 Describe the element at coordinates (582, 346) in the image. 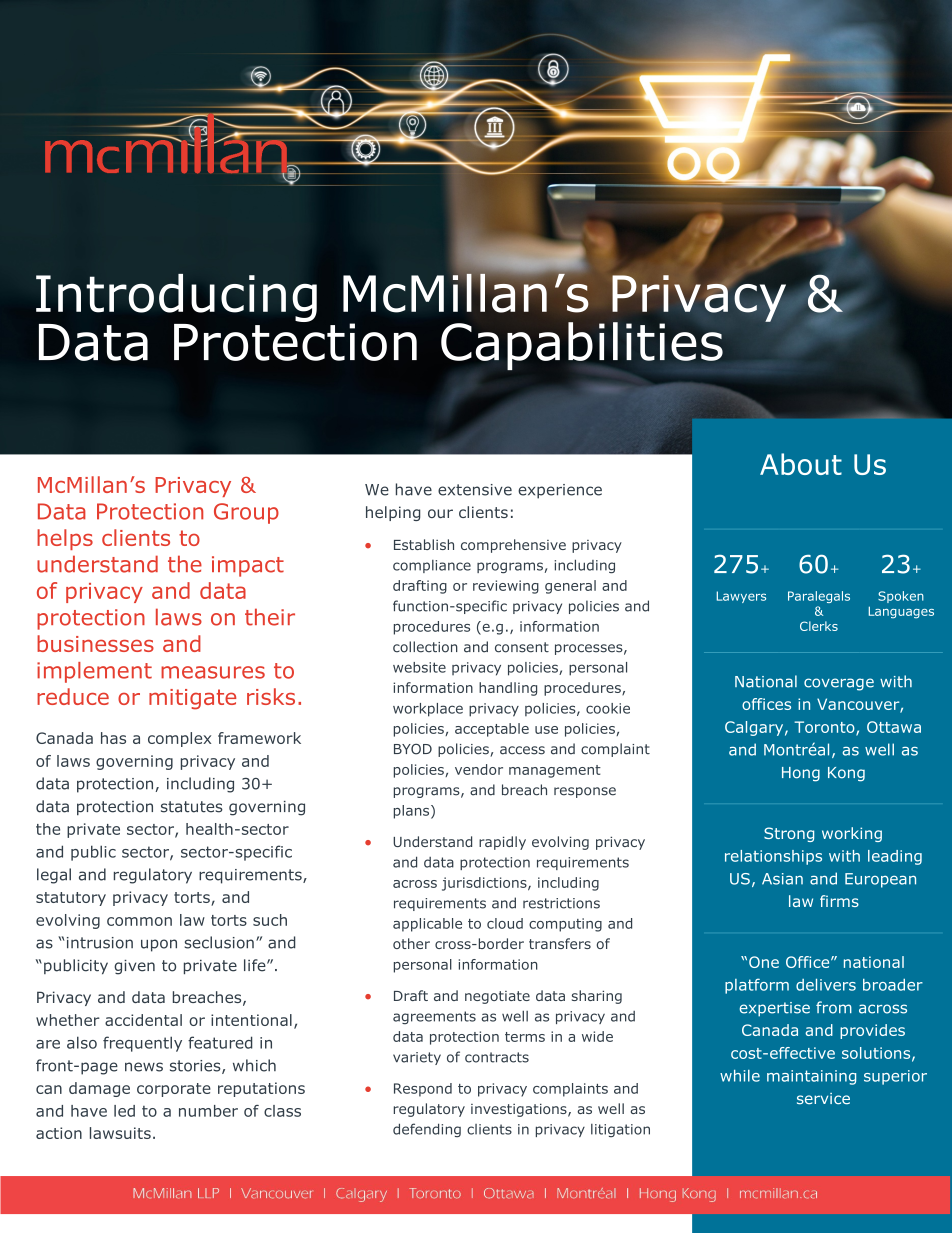

I see `Capabilities` at that location.
